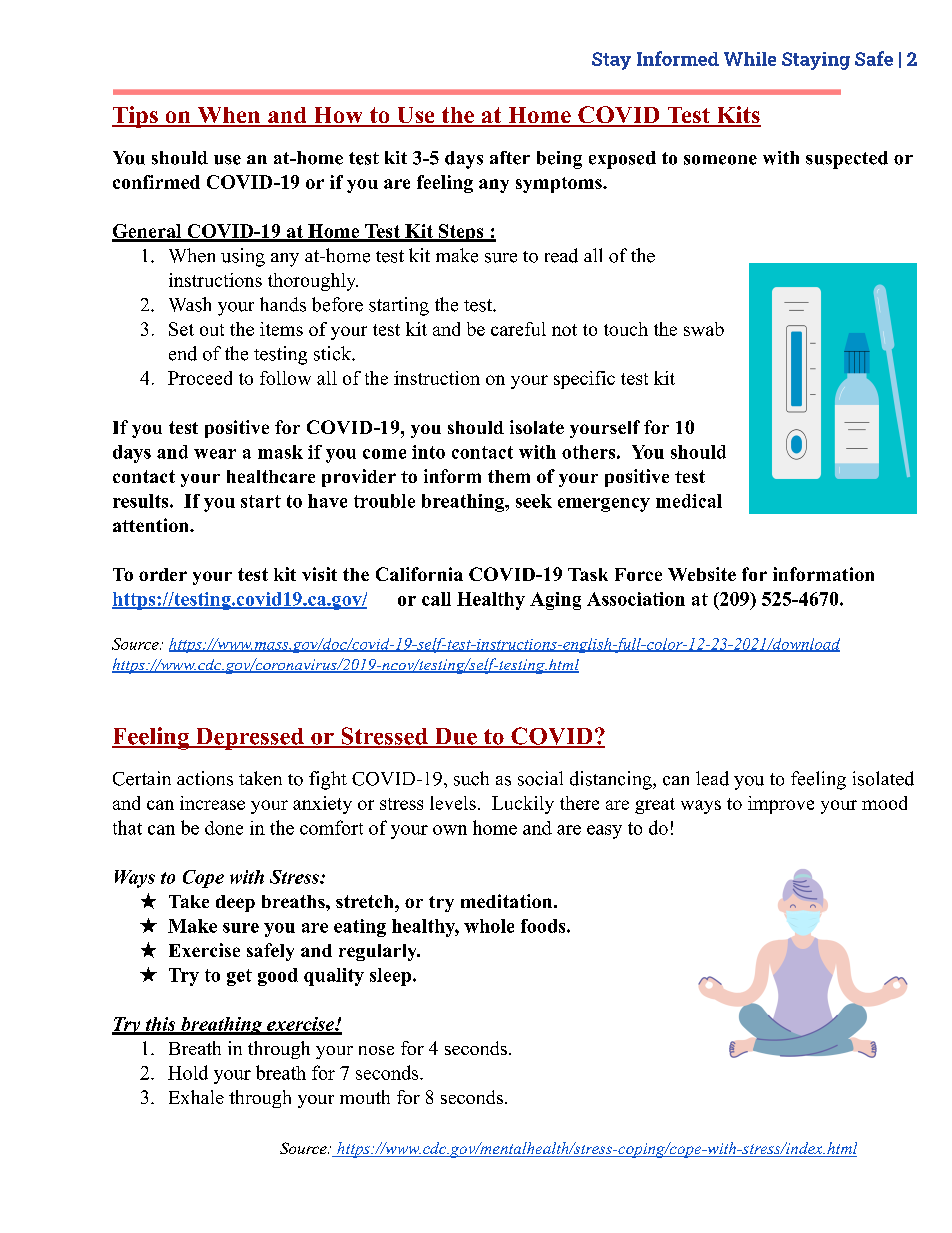 The width and height of the screenshot is (952, 1233). Describe the element at coordinates (702, 574) in the screenshot. I see `Website` at that location.
